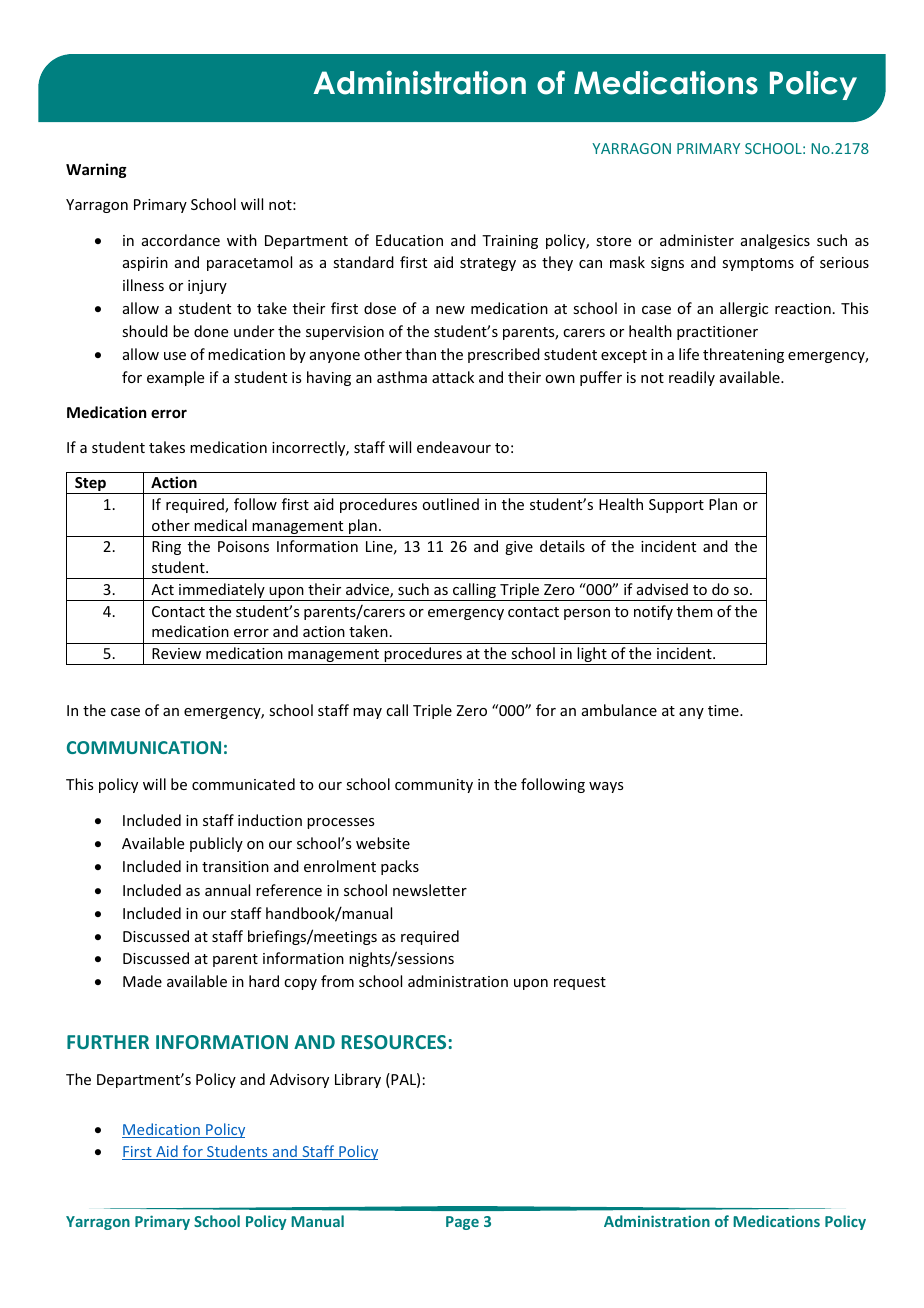 This image has height=1308, width=924. Describe the element at coordinates (695, 611) in the image. I see `them` at that location.
